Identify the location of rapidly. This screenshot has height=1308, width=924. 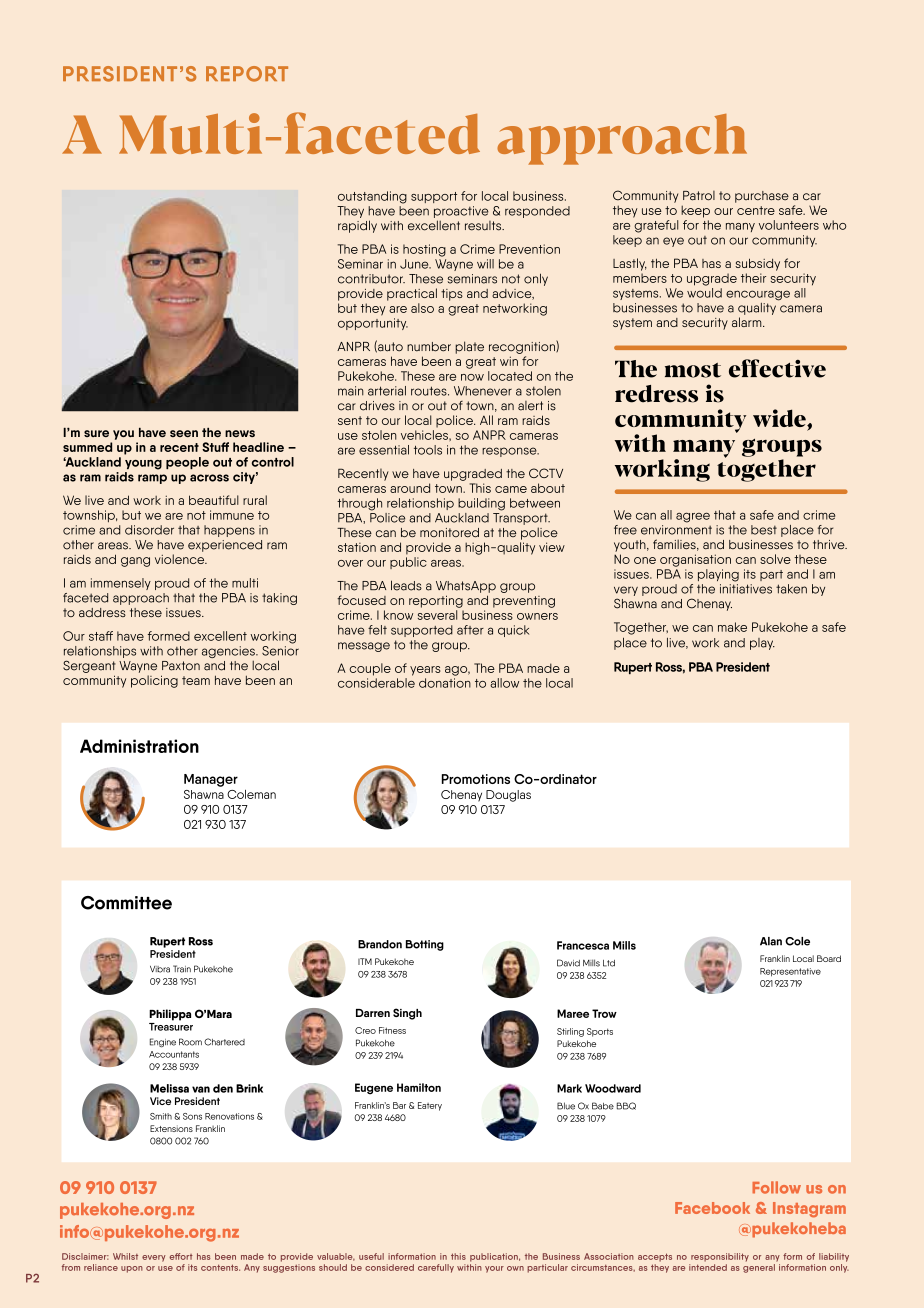
(357, 226).
